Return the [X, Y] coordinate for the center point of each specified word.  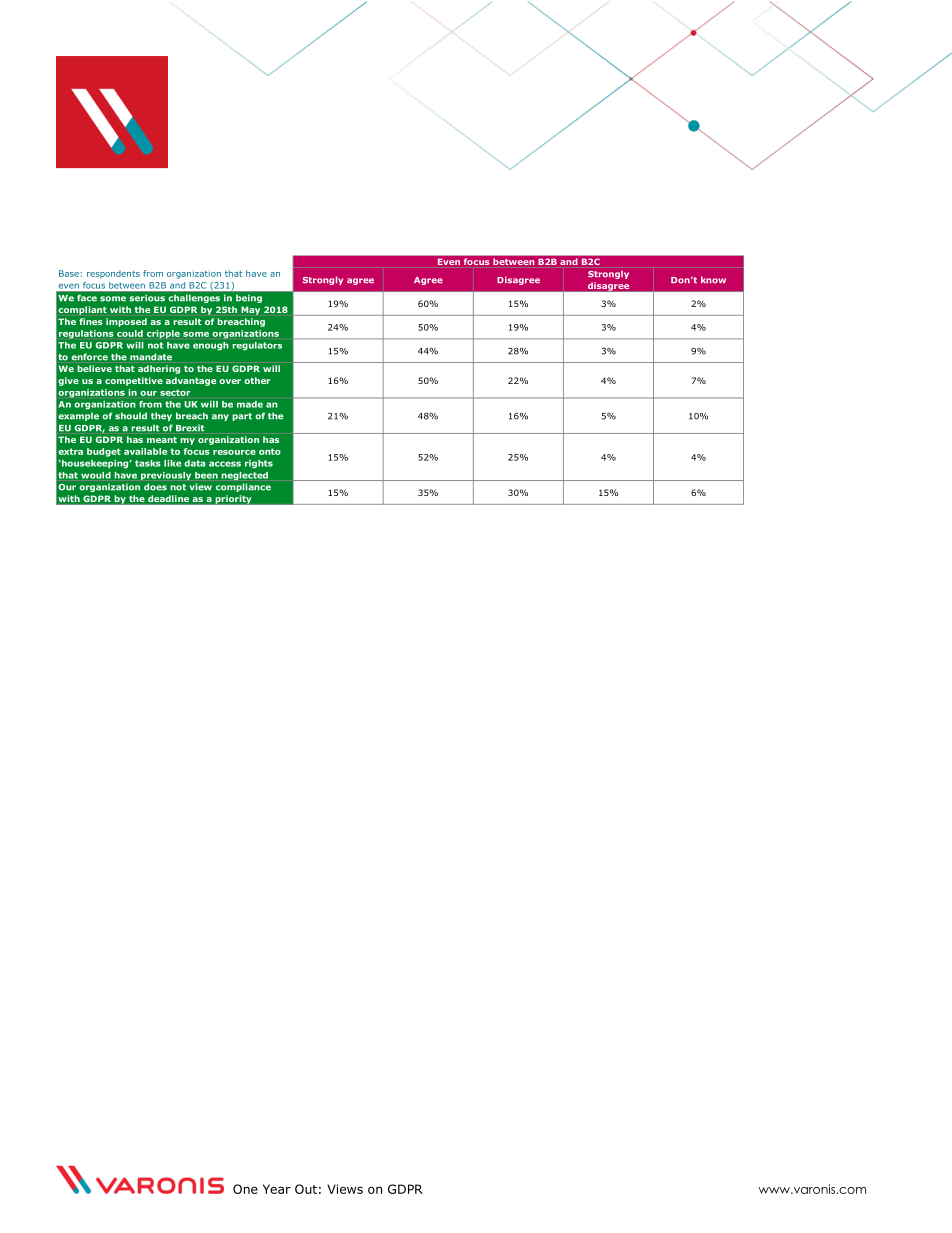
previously [166, 476]
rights [259, 464]
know [713, 280]
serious [147, 298]
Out [306, 1189]
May [250, 310]
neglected [244, 476]
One [245, 1189]
